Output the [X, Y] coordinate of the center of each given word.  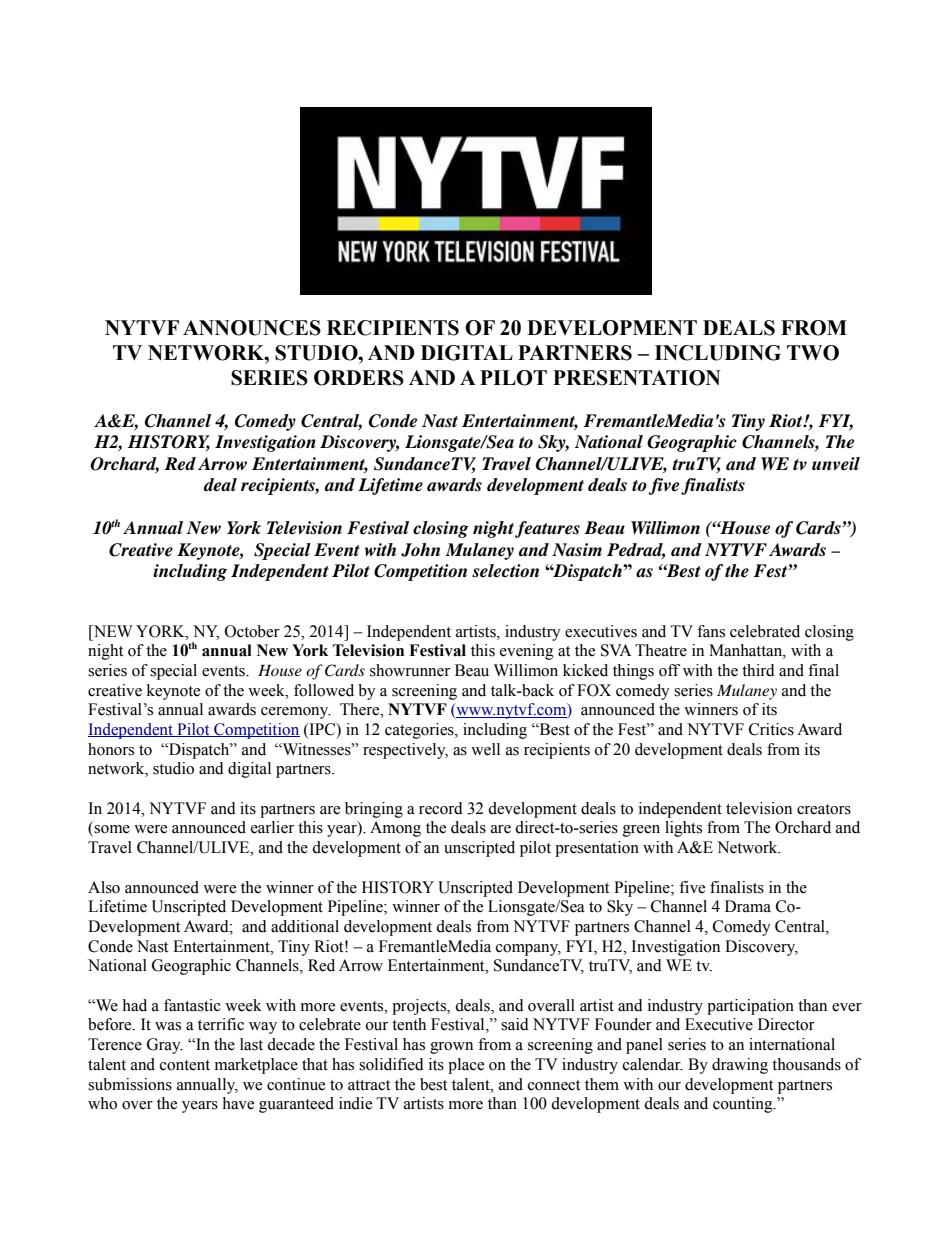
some [111, 830]
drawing [740, 1066]
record [441, 808]
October [252, 631]
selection [505, 571]
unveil [836, 464]
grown [451, 1048]
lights [683, 829]
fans [711, 631]
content [185, 1065]
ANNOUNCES [252, 328]
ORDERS [359, 378]
